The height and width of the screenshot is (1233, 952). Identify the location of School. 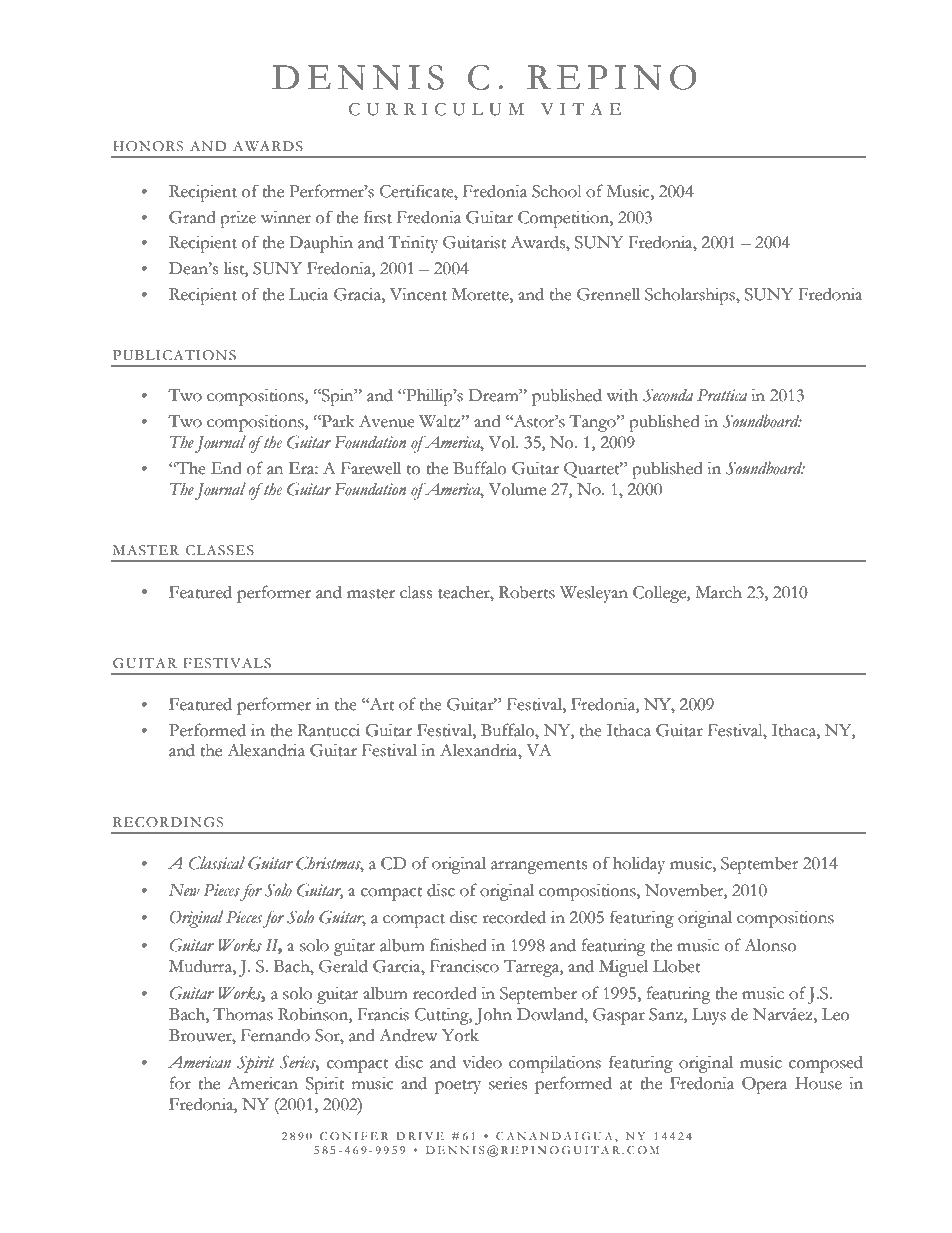
(557, 191).
